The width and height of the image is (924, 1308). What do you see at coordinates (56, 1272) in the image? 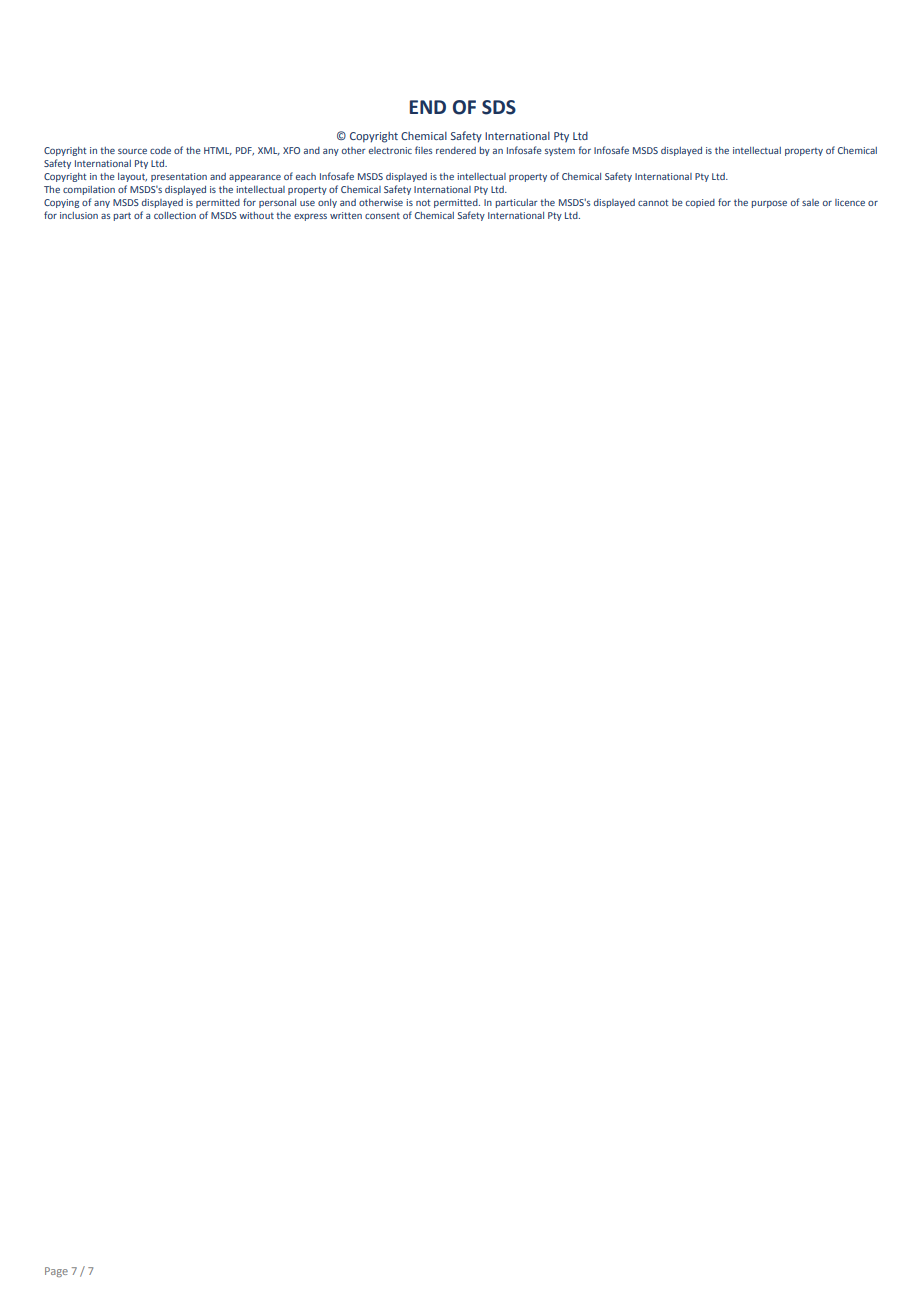
I see `Page` at bounding box center [56, 1272].
